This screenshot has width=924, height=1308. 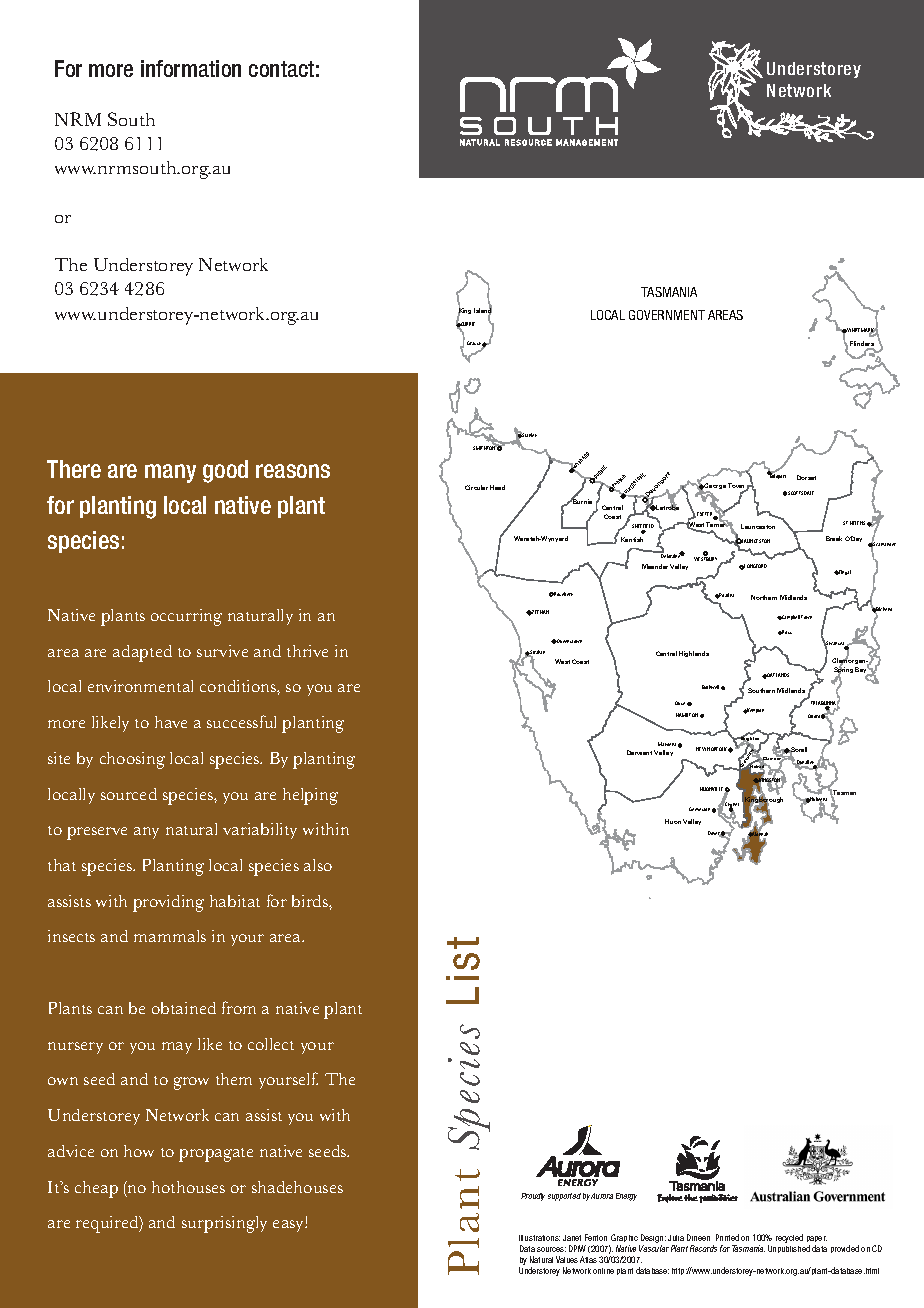 I want to click on adapted, so click(x=142, y=653).
